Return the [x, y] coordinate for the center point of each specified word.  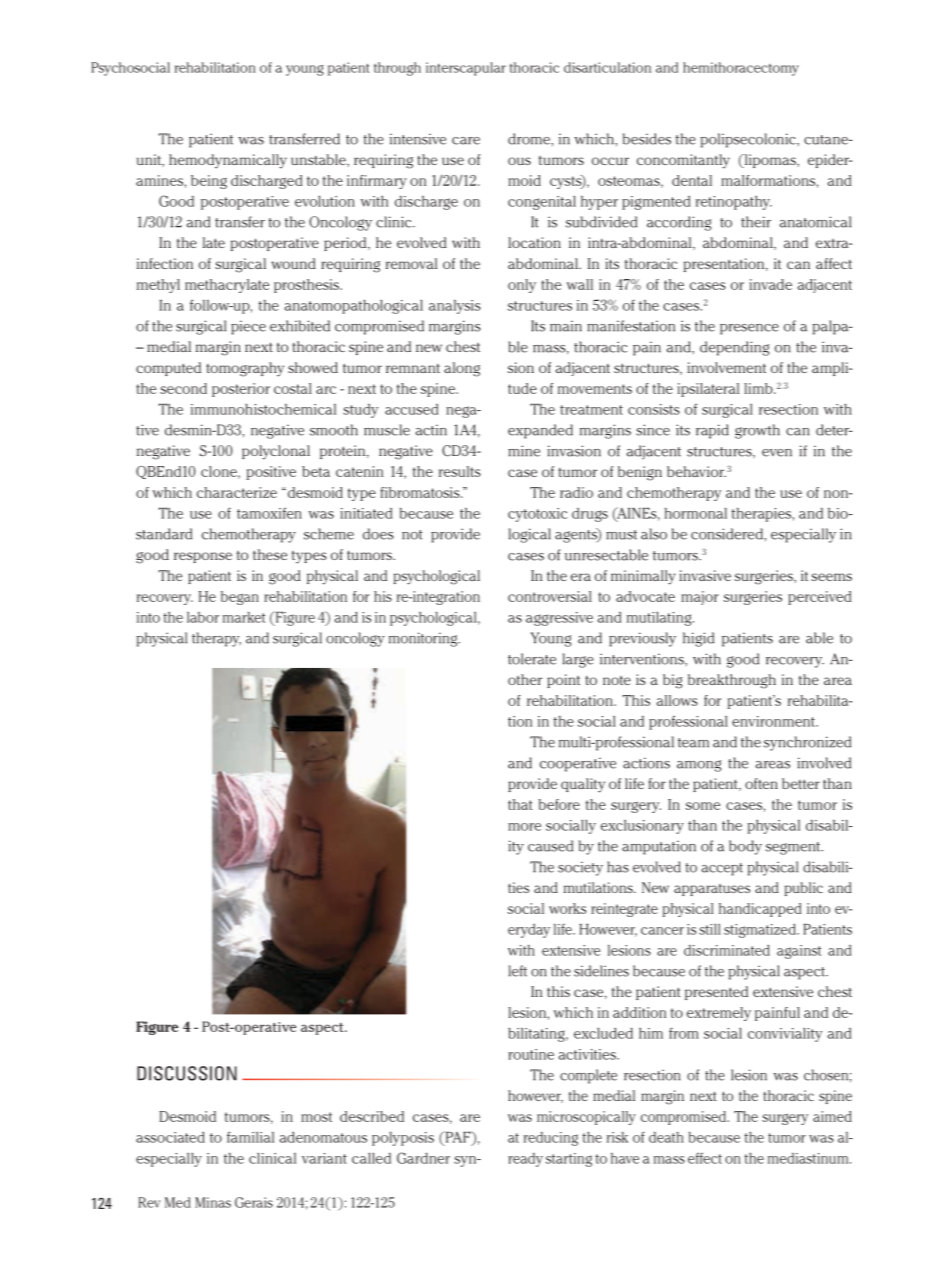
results [460, 471]
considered [728, 534]
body [745, 847]
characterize [237, 492]
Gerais [254, 1202]
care [466, 141]
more [524, 827]
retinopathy [734, 203]
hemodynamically [228, 161]
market [244, 617]
